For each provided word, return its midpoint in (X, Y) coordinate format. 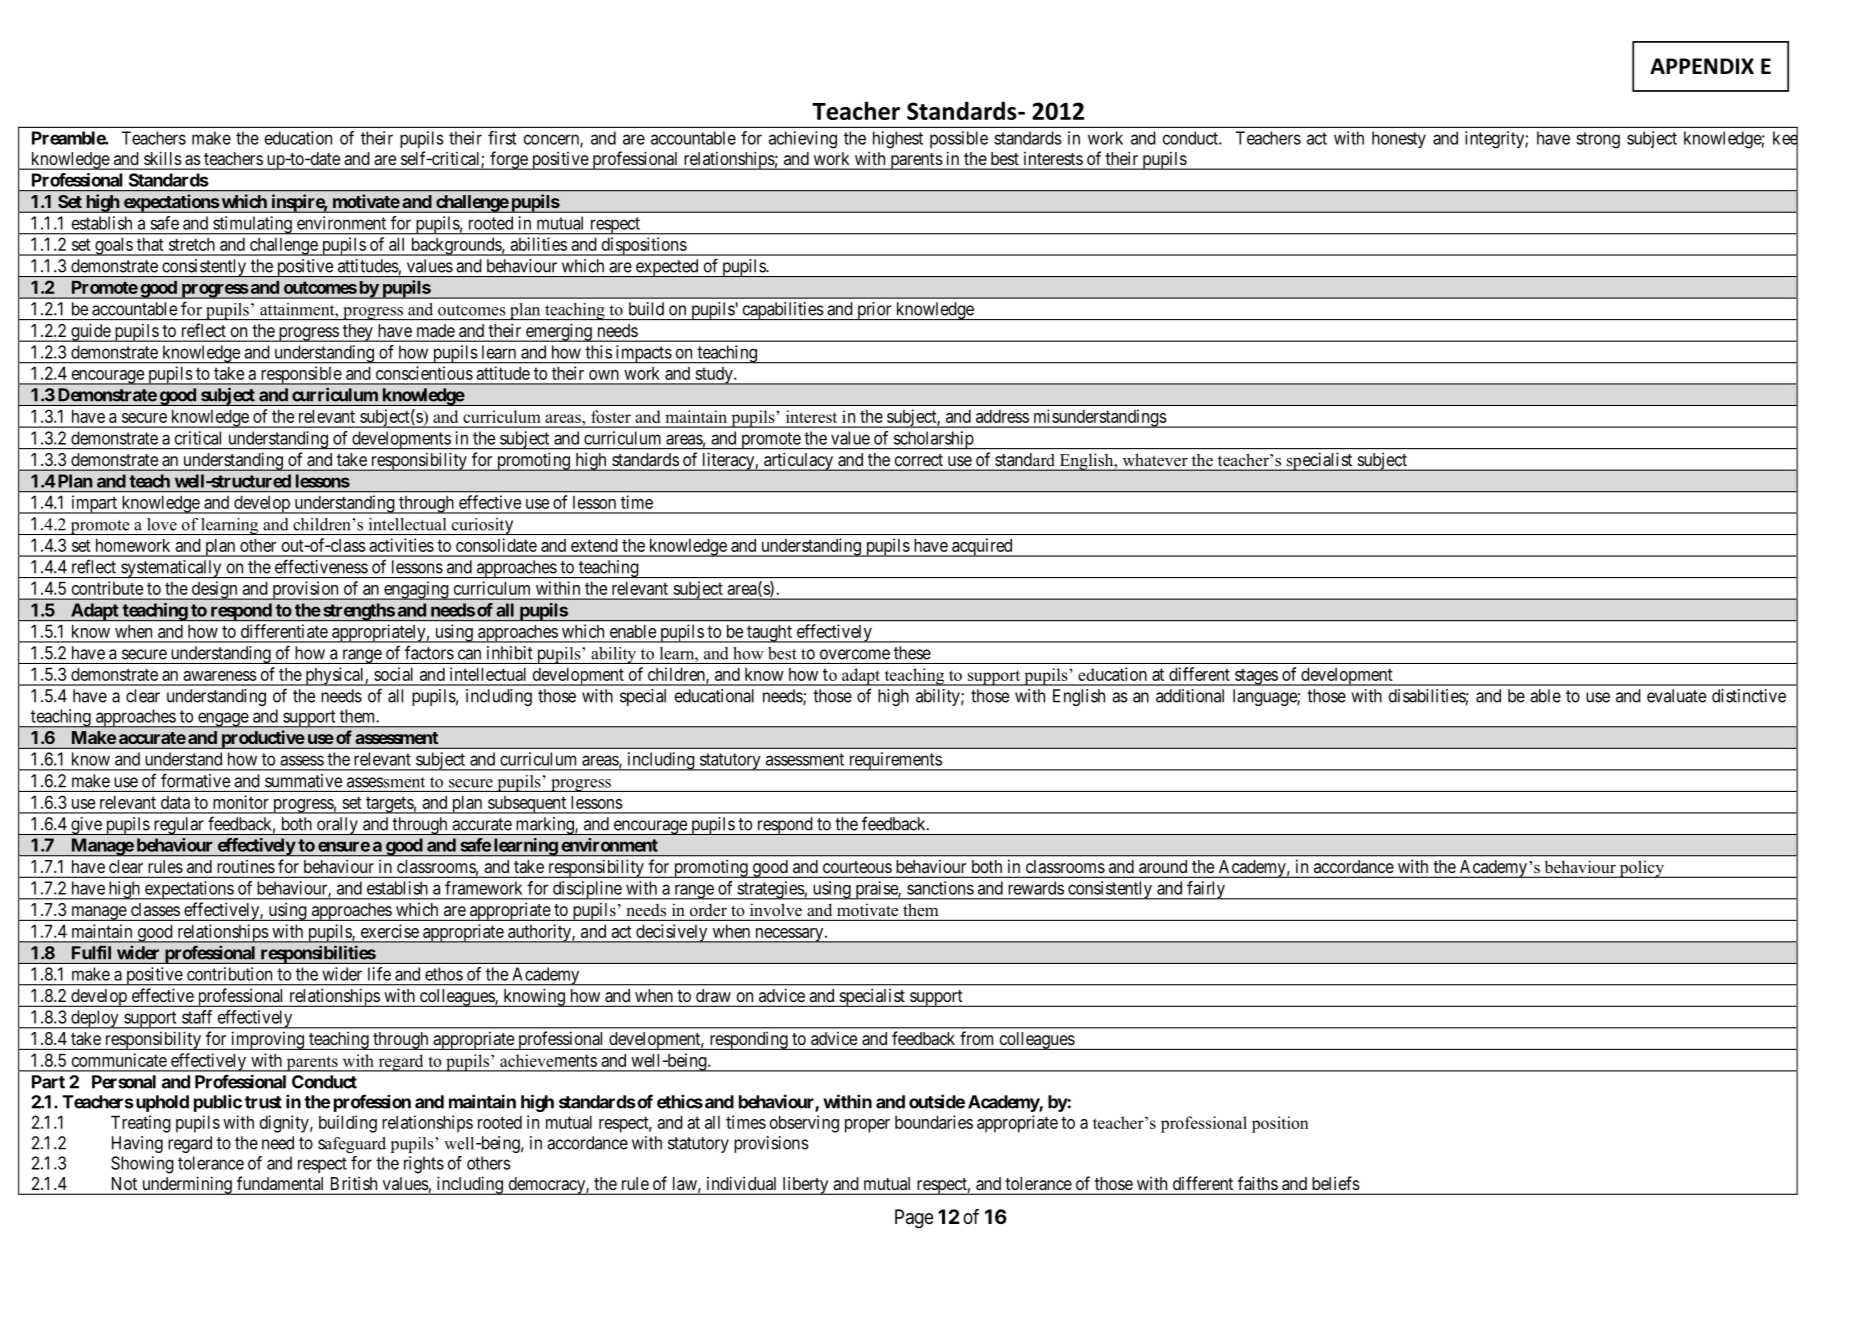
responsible (300, 375)
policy (1641, 869)
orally (337, 826)
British (354, 1183)
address (1002, 416)
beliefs (1336, 1183)
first (502, 138)
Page (914, 1219)
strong (1598, 140)
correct (919, 460)
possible (959, 139)
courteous (857, 867)
